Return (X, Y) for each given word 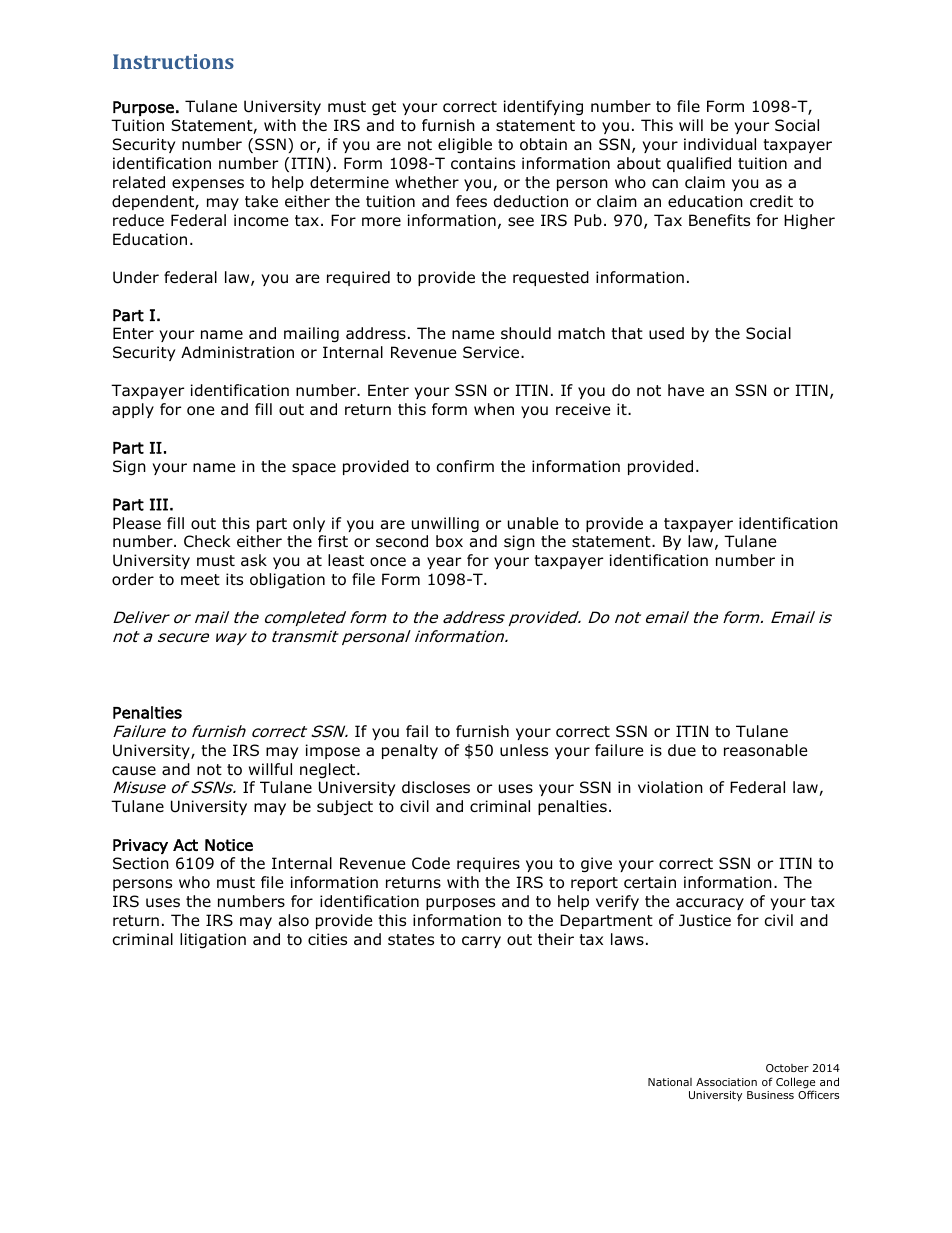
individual (720, 144)
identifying (543, 107)
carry (481, 942)
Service (492, 352)
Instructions (173, 61)
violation (670, 787)
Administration (237, 352)
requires (488, 864)
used (666, 333)
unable (533, 523)
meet (200, 579)
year (444, 563)
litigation (213, 940)
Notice (229, 845)
